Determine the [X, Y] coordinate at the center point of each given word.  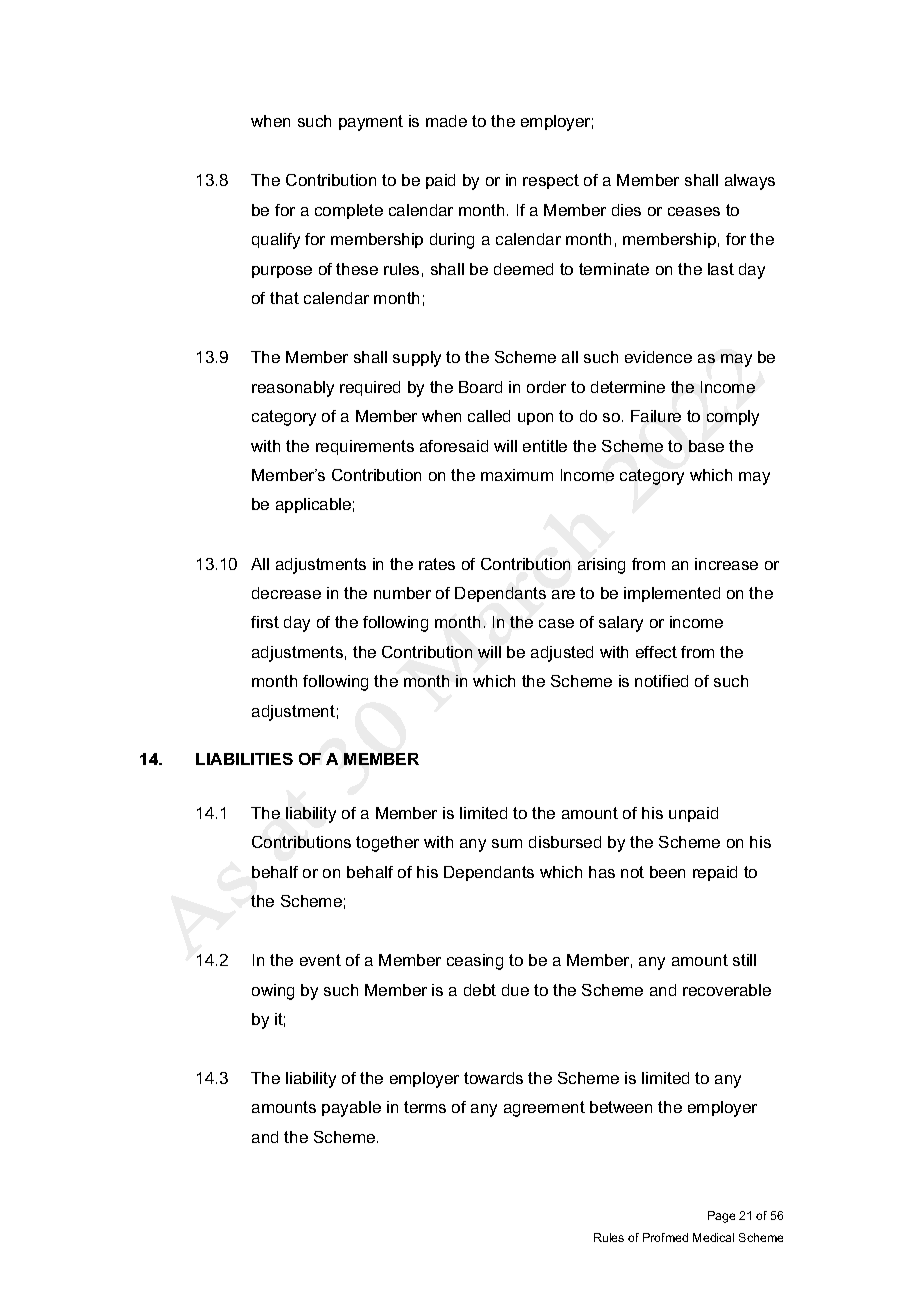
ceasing [475, 962]
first [265, 622]
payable [351, 1109]
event [320, 960]
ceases [694, 211]
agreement [544, 1109]
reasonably [293, 389]
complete [349, 211]
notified [661, 681]
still [744, 960]
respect [551, 181]
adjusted [562, 654]
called [489, 416]
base [706, 446]
